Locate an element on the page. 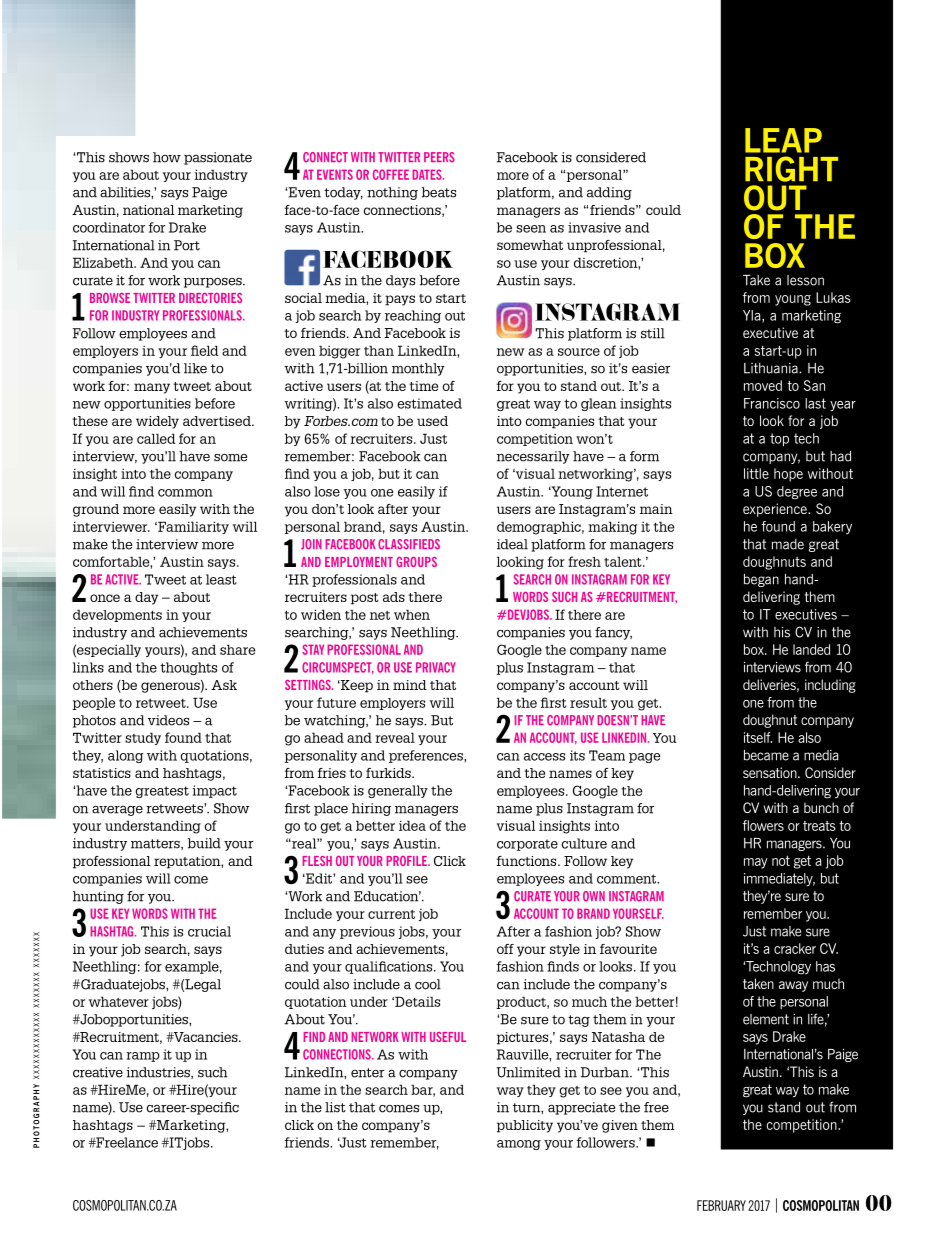  preferences is located at coordinates (427, 756).
